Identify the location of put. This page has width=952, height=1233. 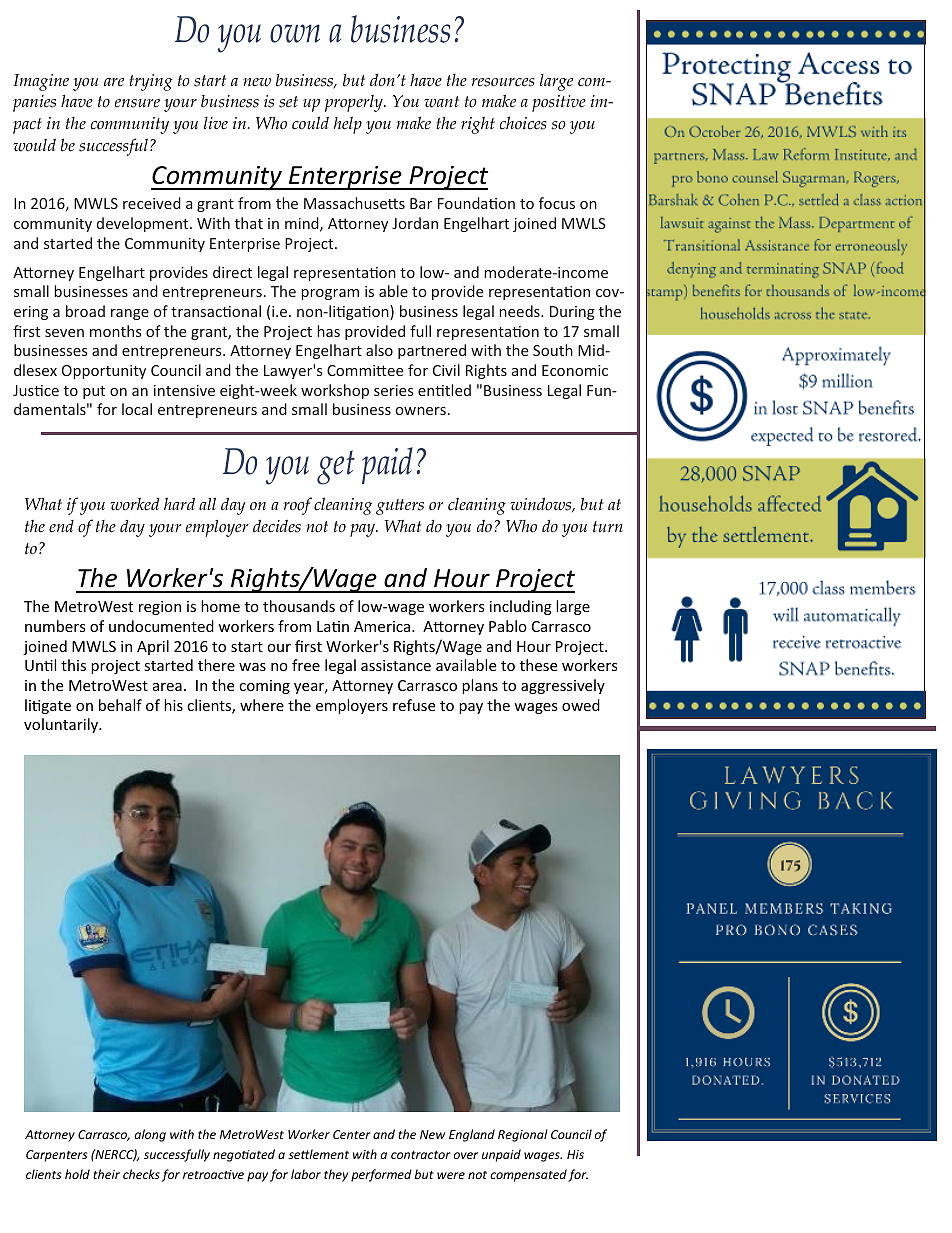
(94, 392).
